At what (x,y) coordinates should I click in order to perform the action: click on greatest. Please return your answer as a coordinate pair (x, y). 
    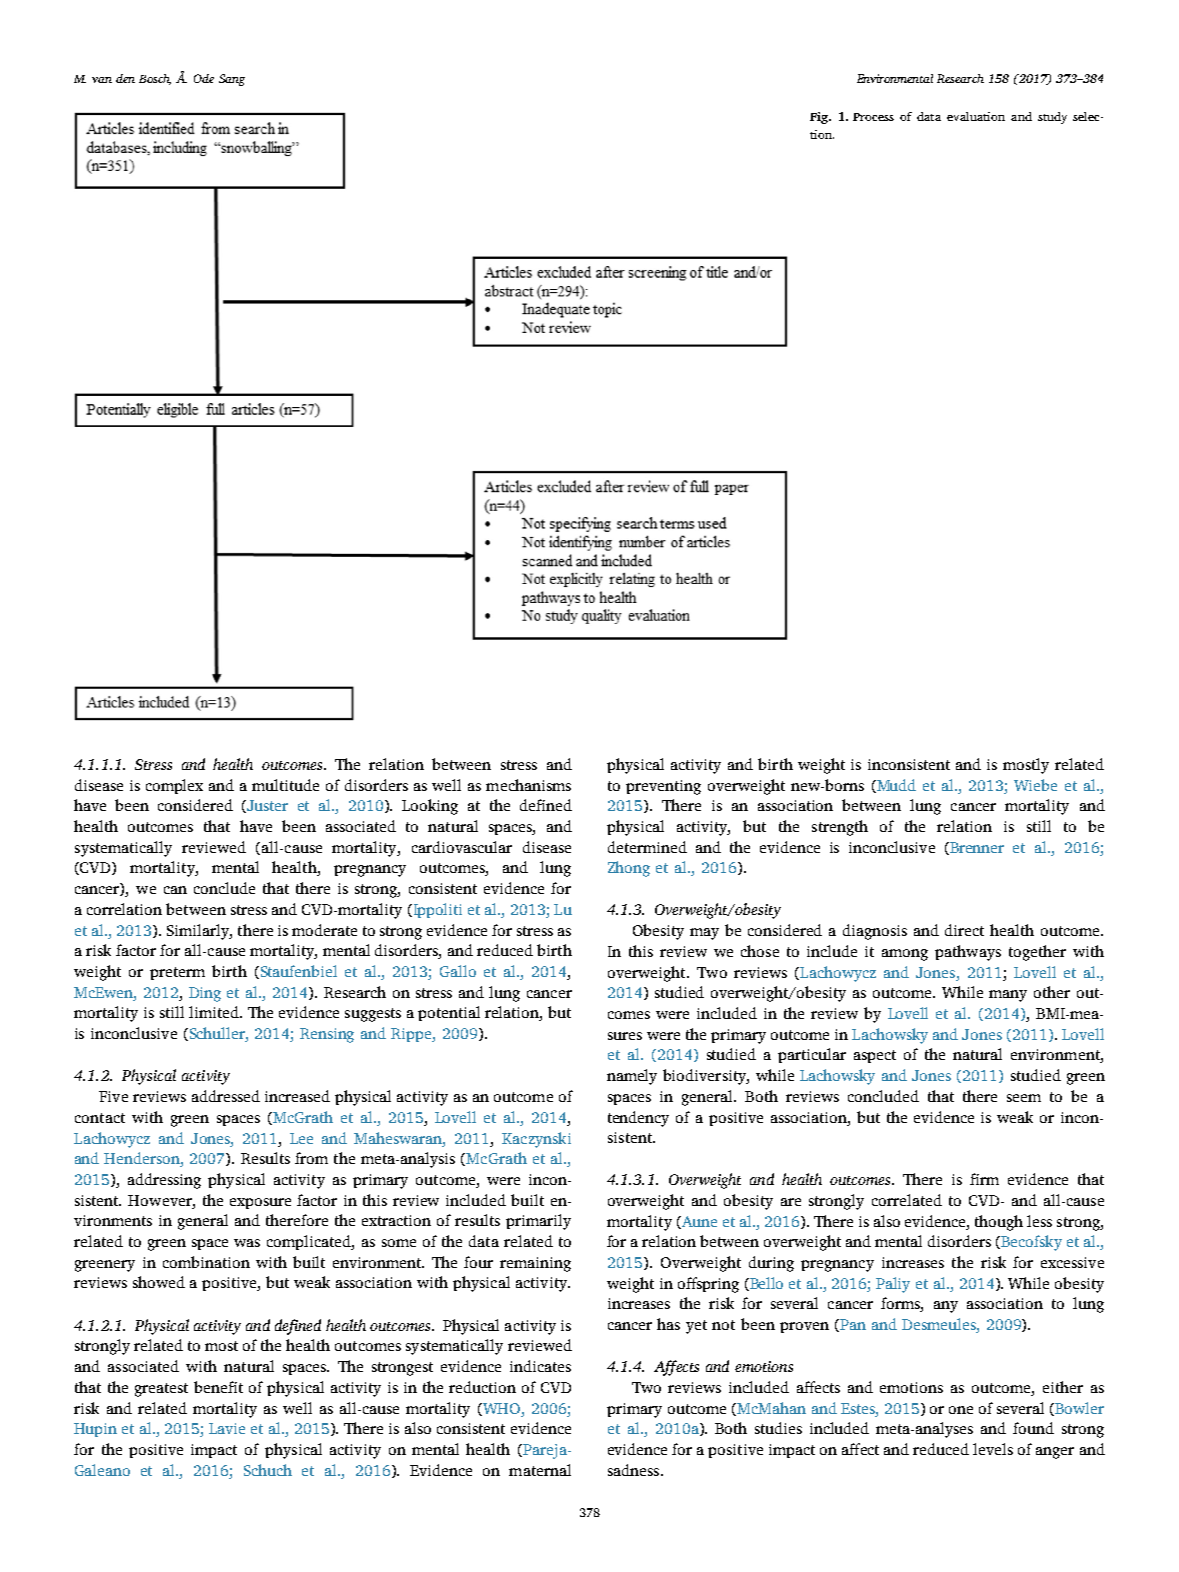
    Looking at the image, I should click on (161, 1390).
